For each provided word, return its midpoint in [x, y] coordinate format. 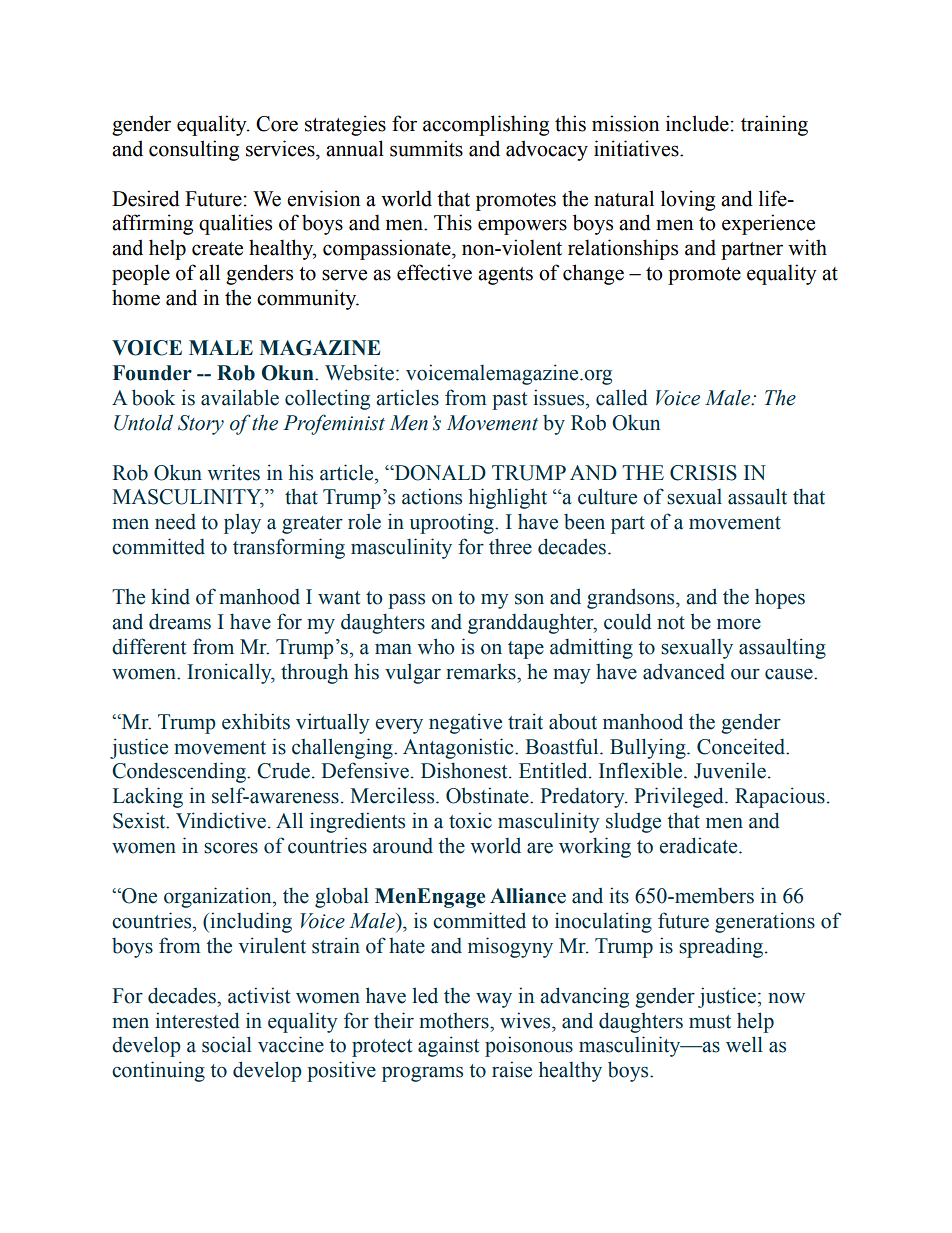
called [622, 397]
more [739, 624]
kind [170, 596]
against [448, 1046]
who [436, 646]
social [227, 1044]
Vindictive [221, 820]
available [240, 397]
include [697, 123]
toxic [470, 820]
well [744, 1044]
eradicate [700, 845]
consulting [194, 150]
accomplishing [486, 125]
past [509, 401]
